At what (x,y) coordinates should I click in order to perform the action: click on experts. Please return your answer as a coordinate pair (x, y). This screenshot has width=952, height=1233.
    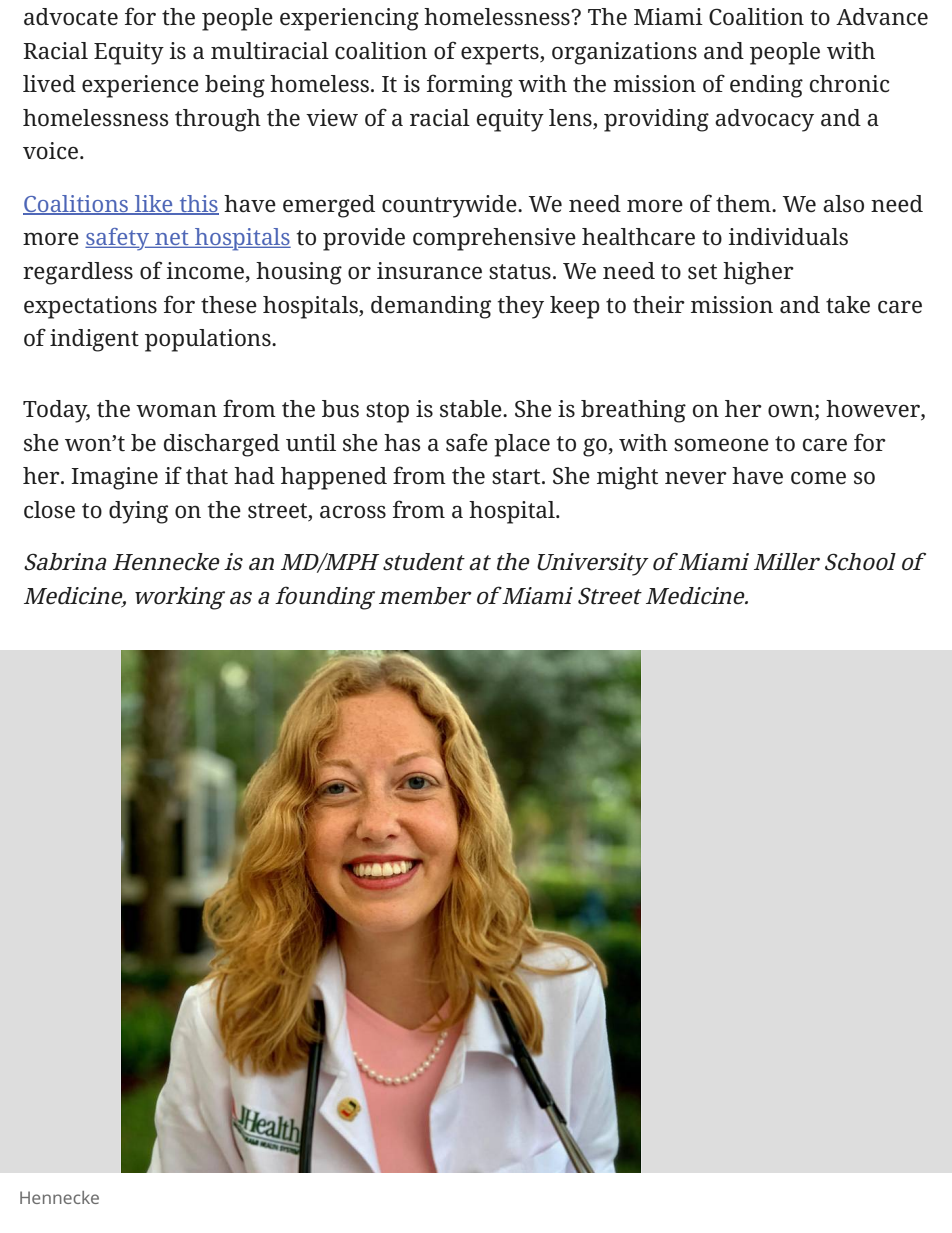
    Looking at the image, I should click on (501, 54).
